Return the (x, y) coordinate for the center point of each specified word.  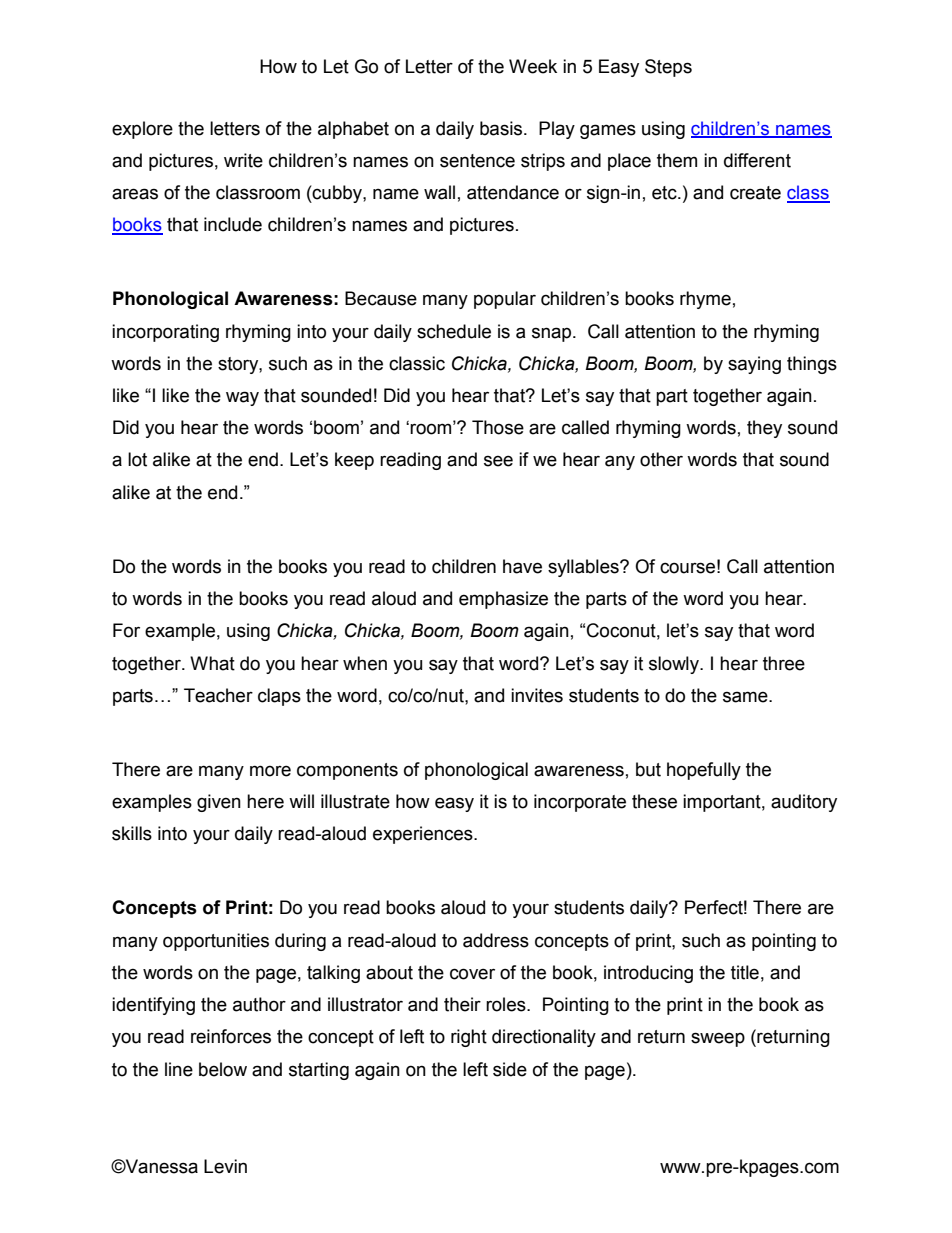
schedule (454, 331)
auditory (804, 803)
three (784, 663)
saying (754, 365)
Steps (668, 68)
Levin (225, 1166)
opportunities (216, 942)
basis (502, 128)
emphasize (503, 600)
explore (142, 130)
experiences (424, 835)
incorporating (165, 333)
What (212, 663)
